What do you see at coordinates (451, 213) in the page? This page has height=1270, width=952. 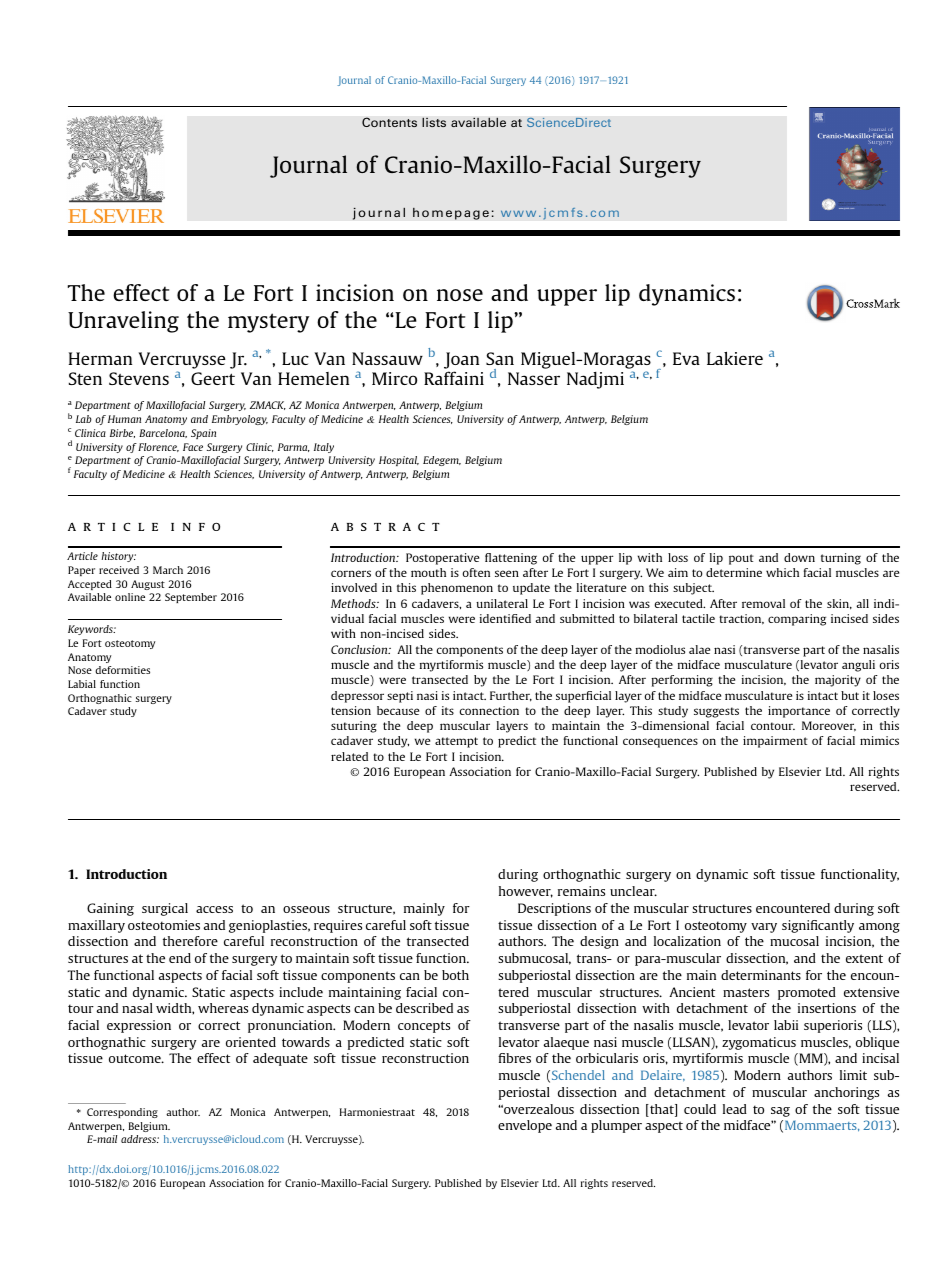 I see `homepage` at bounding box center [451, 213].
